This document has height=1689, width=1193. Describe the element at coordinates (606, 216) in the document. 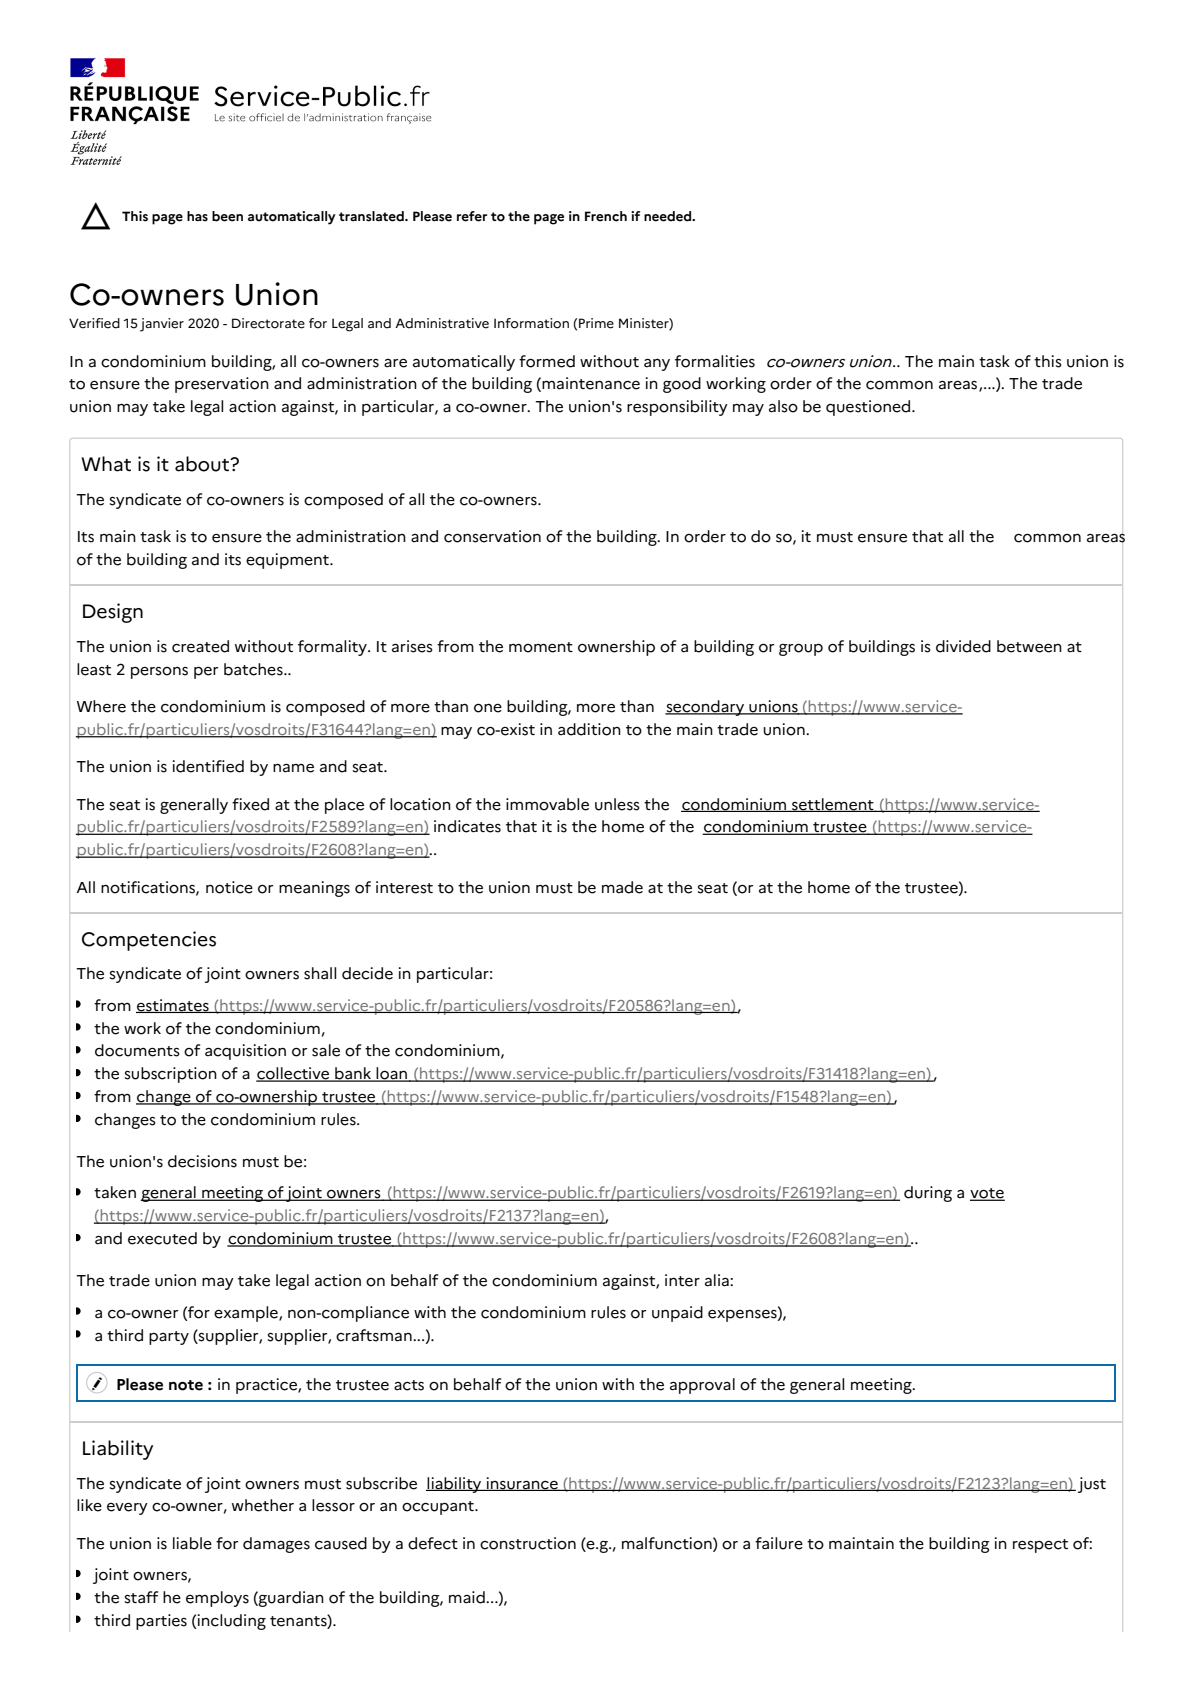

I see `French` at that location.
